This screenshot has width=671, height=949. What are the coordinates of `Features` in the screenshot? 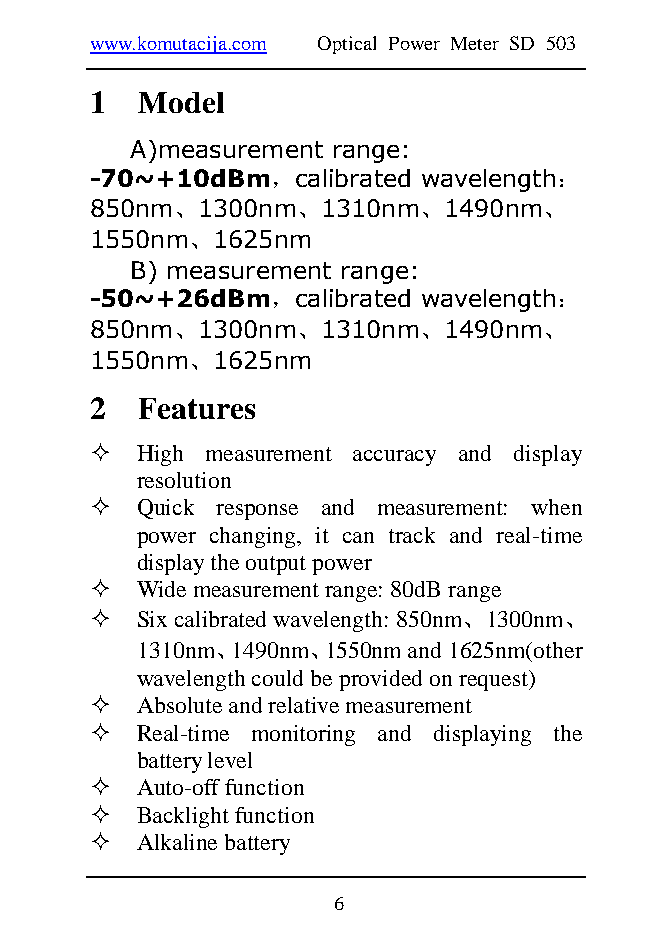 It's located at (197, 408).
